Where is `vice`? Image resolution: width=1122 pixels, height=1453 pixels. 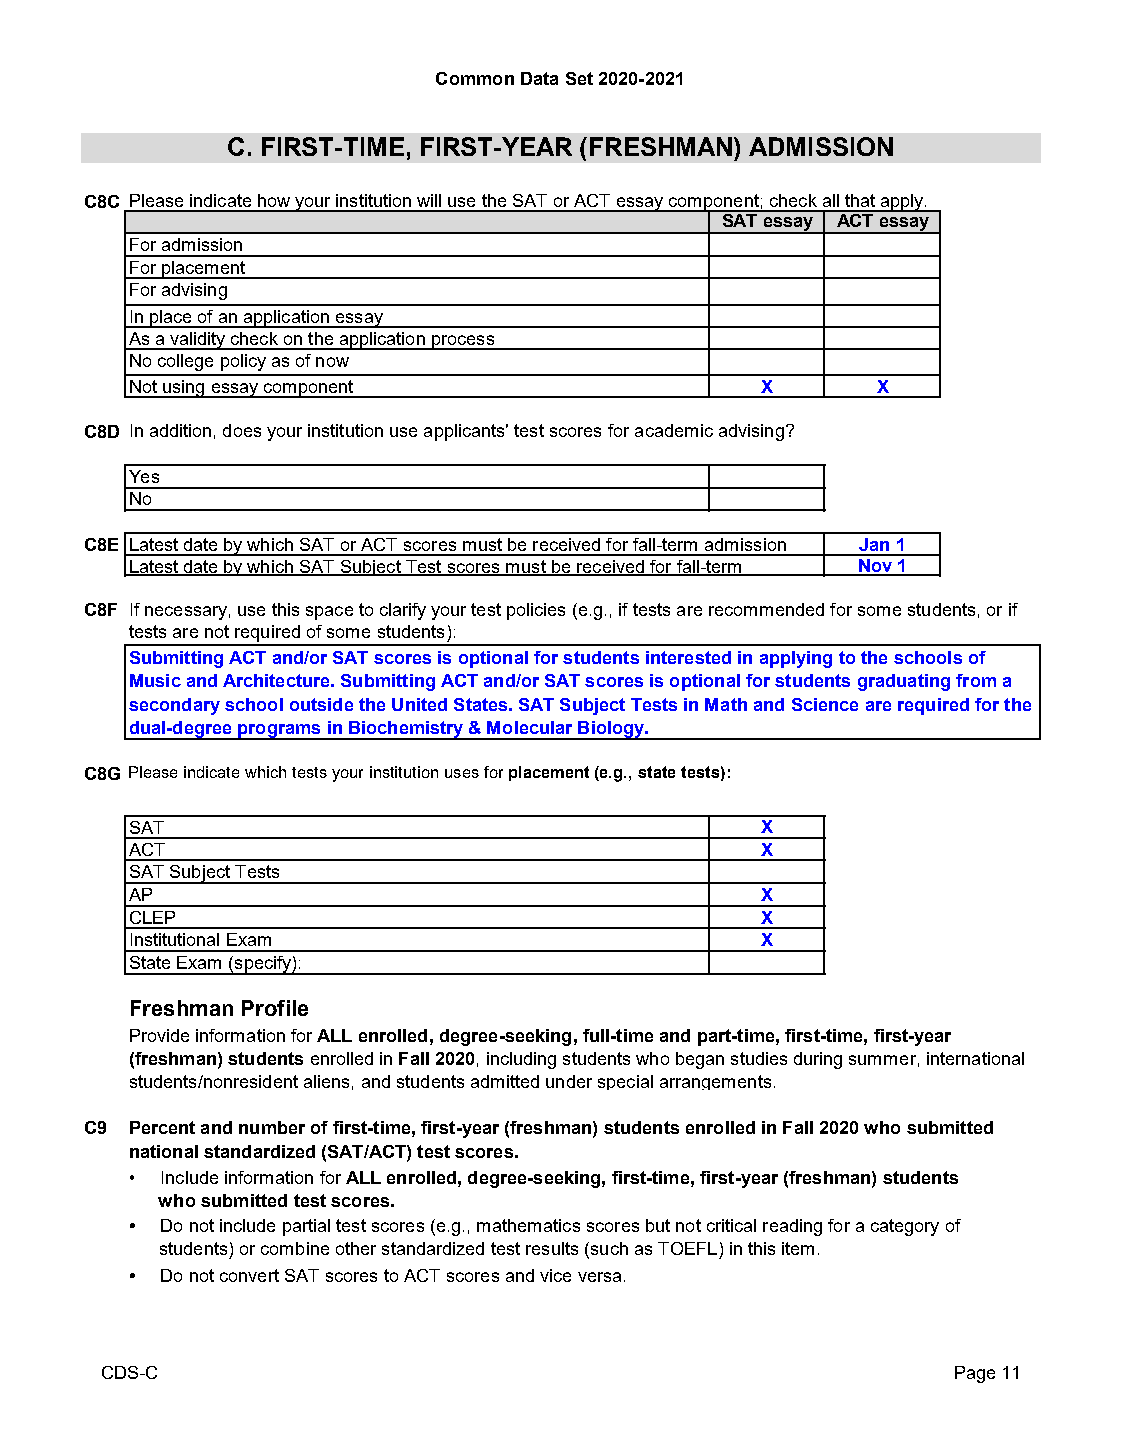 vice is located at coordinates (555, 1275).
